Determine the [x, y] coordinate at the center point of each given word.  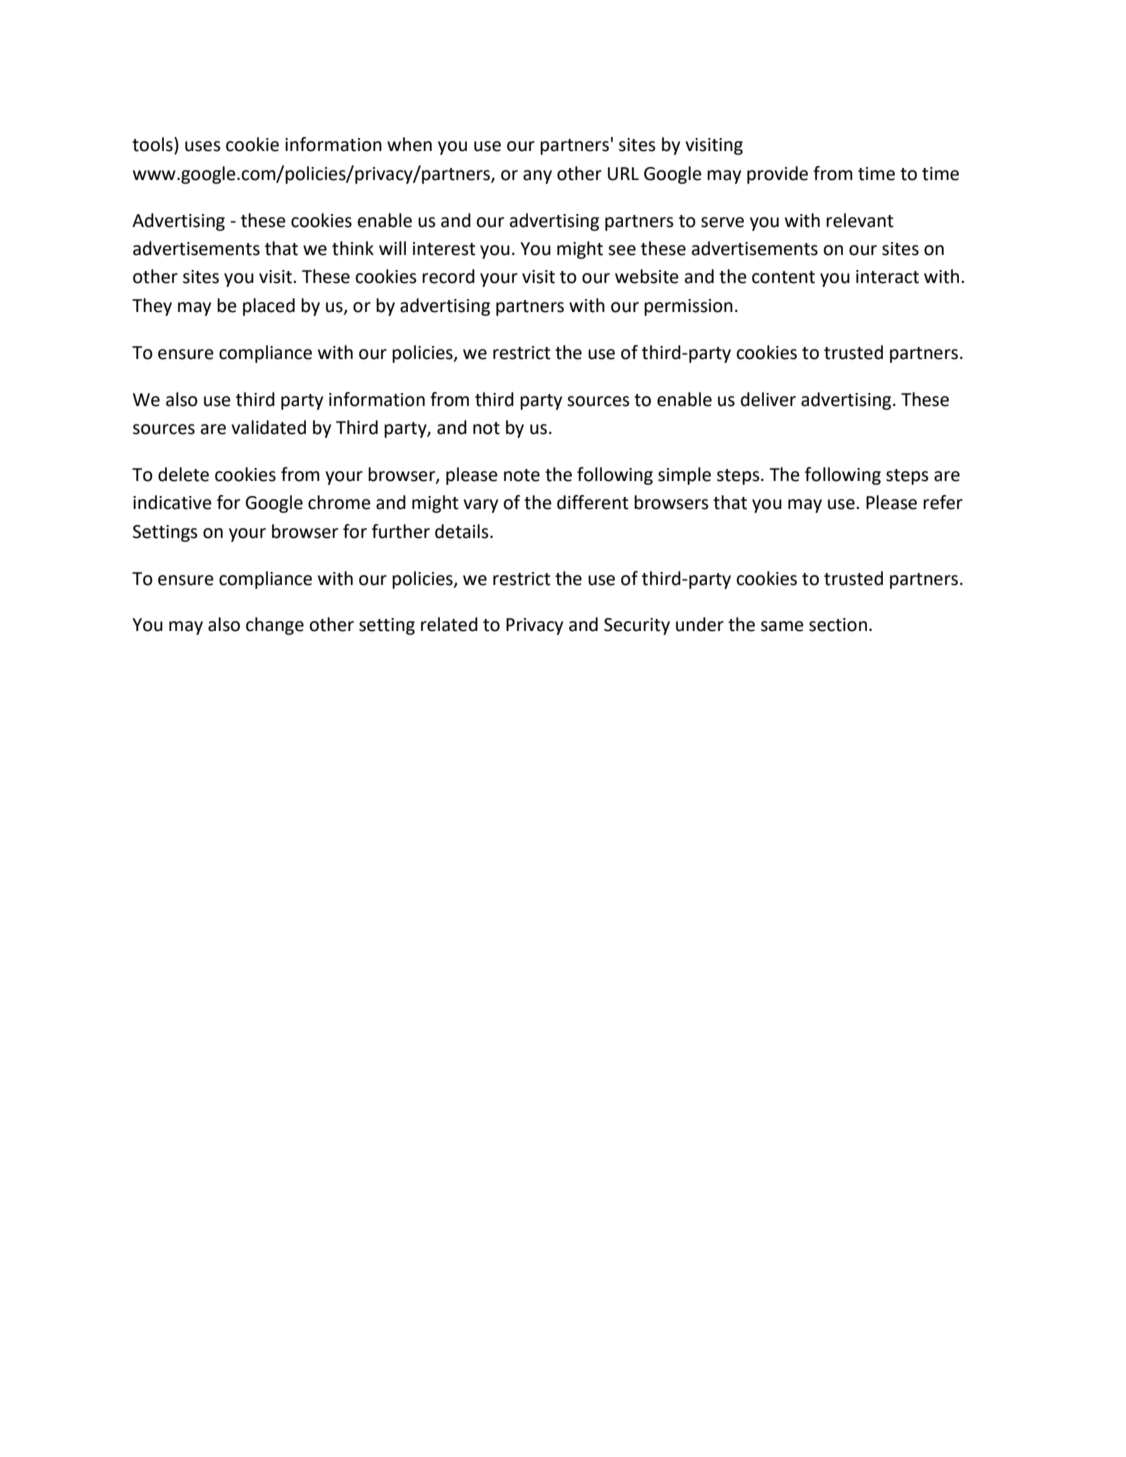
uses [203, 146]
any [537, 177]
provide [777, 175]
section [838, 625]
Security [637, 626]
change [275, 626]
